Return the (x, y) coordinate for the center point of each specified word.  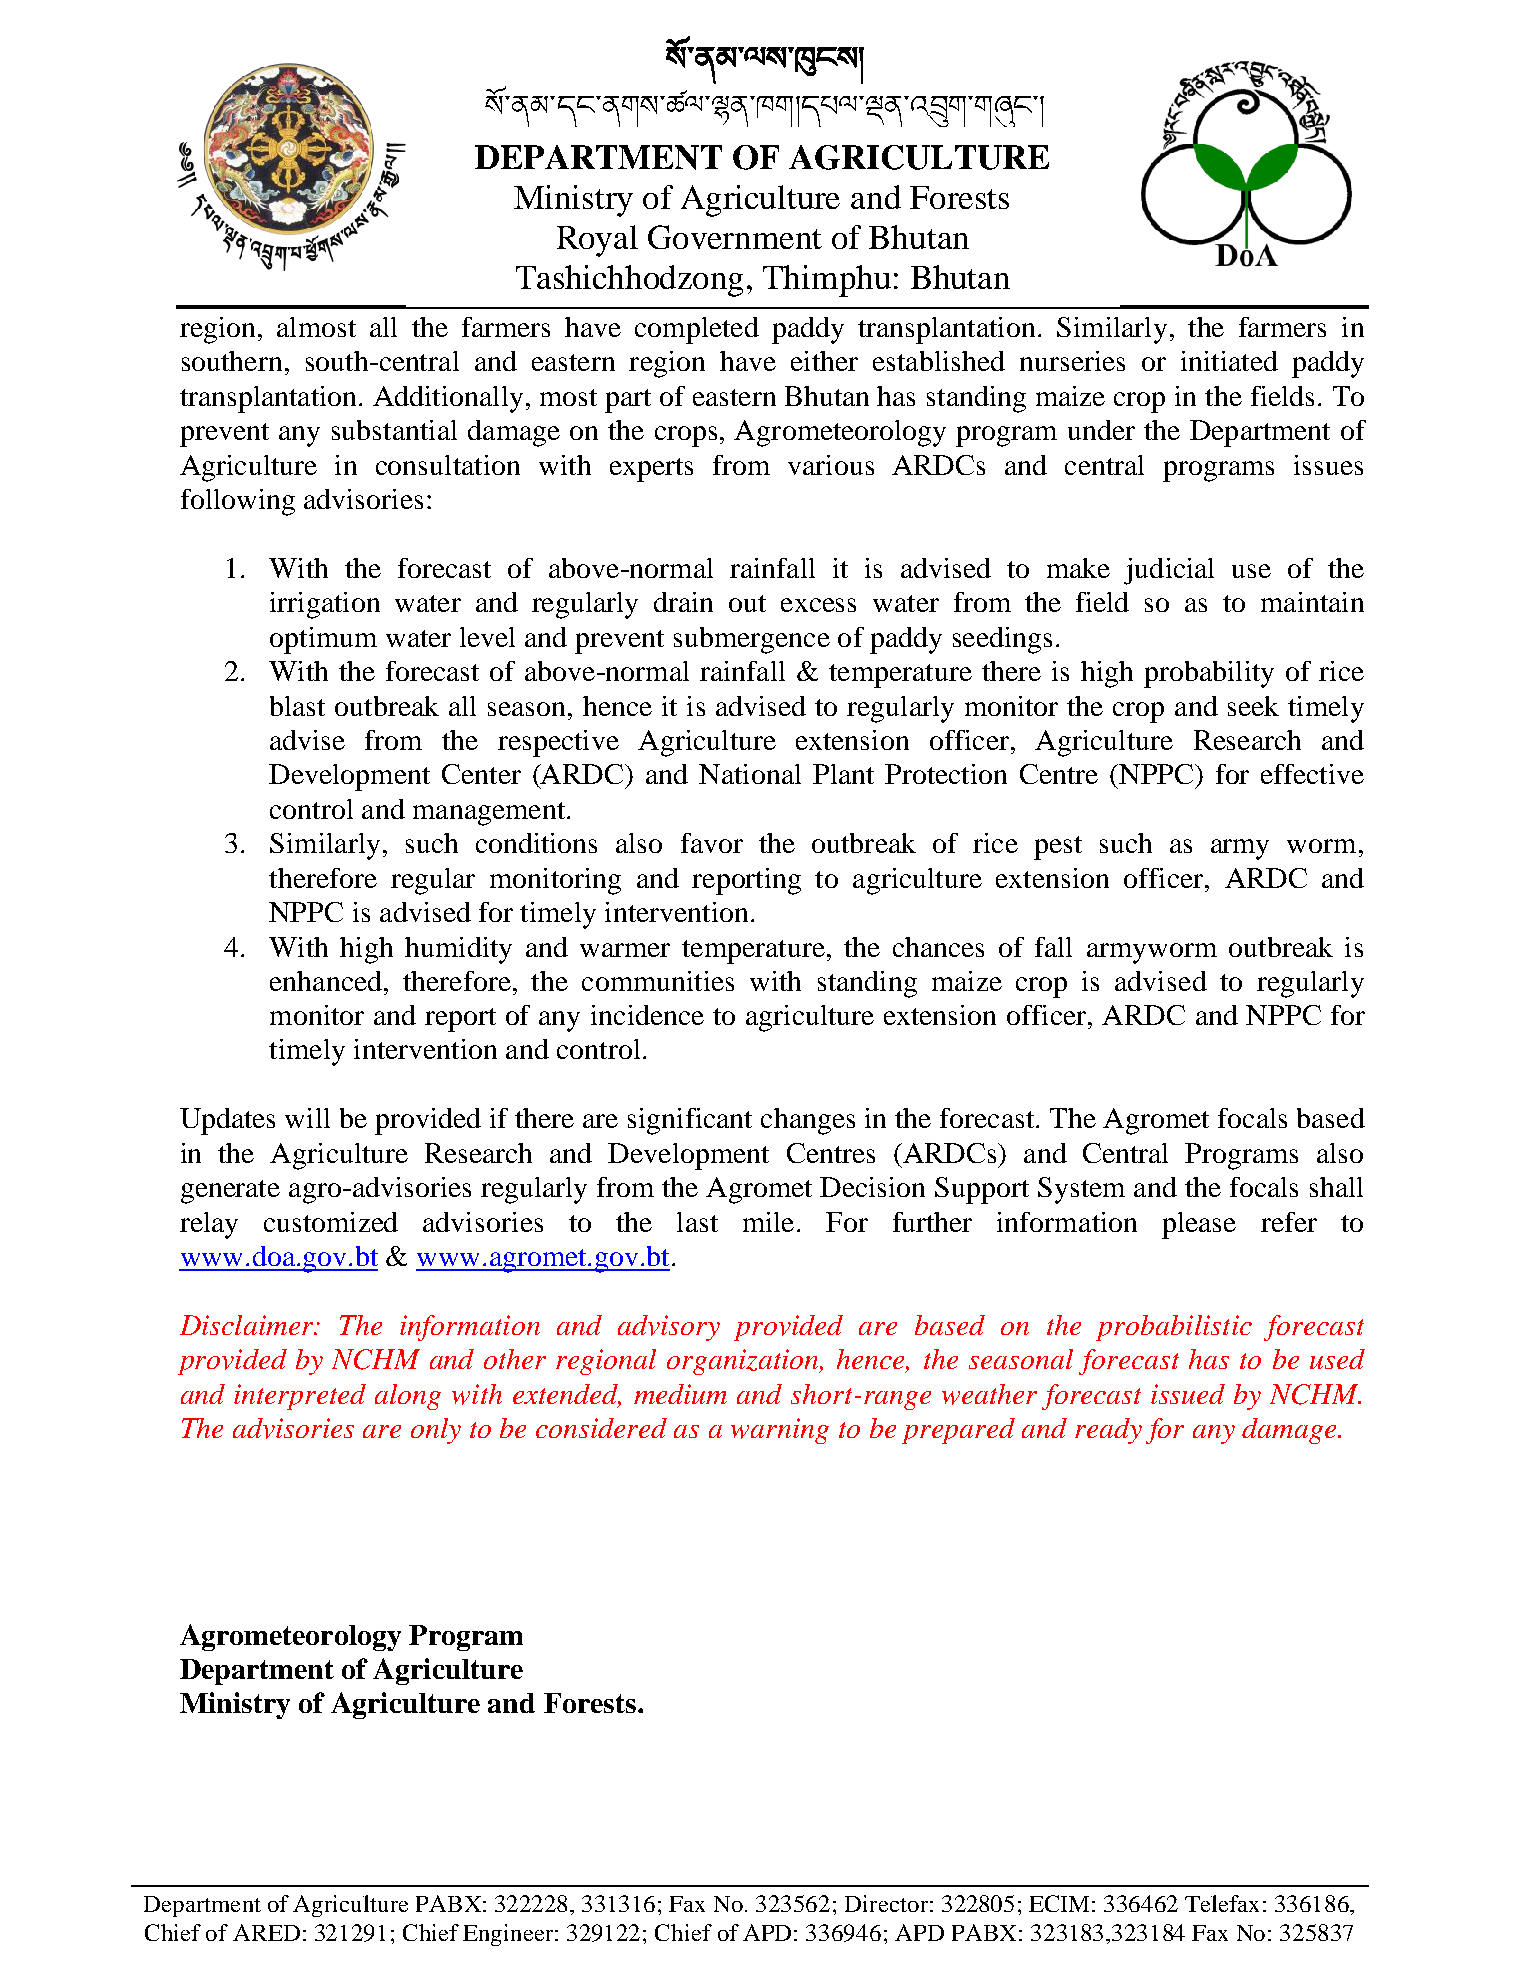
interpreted (300, 1397)
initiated (1229, 361)
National (750, 774)
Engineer (509, 1935)
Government (735, 237)
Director (886, 1903)
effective (1312, 774)
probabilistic (1174, 1328)
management (489, 814)
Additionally (448, 399)
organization (744, 1362)
